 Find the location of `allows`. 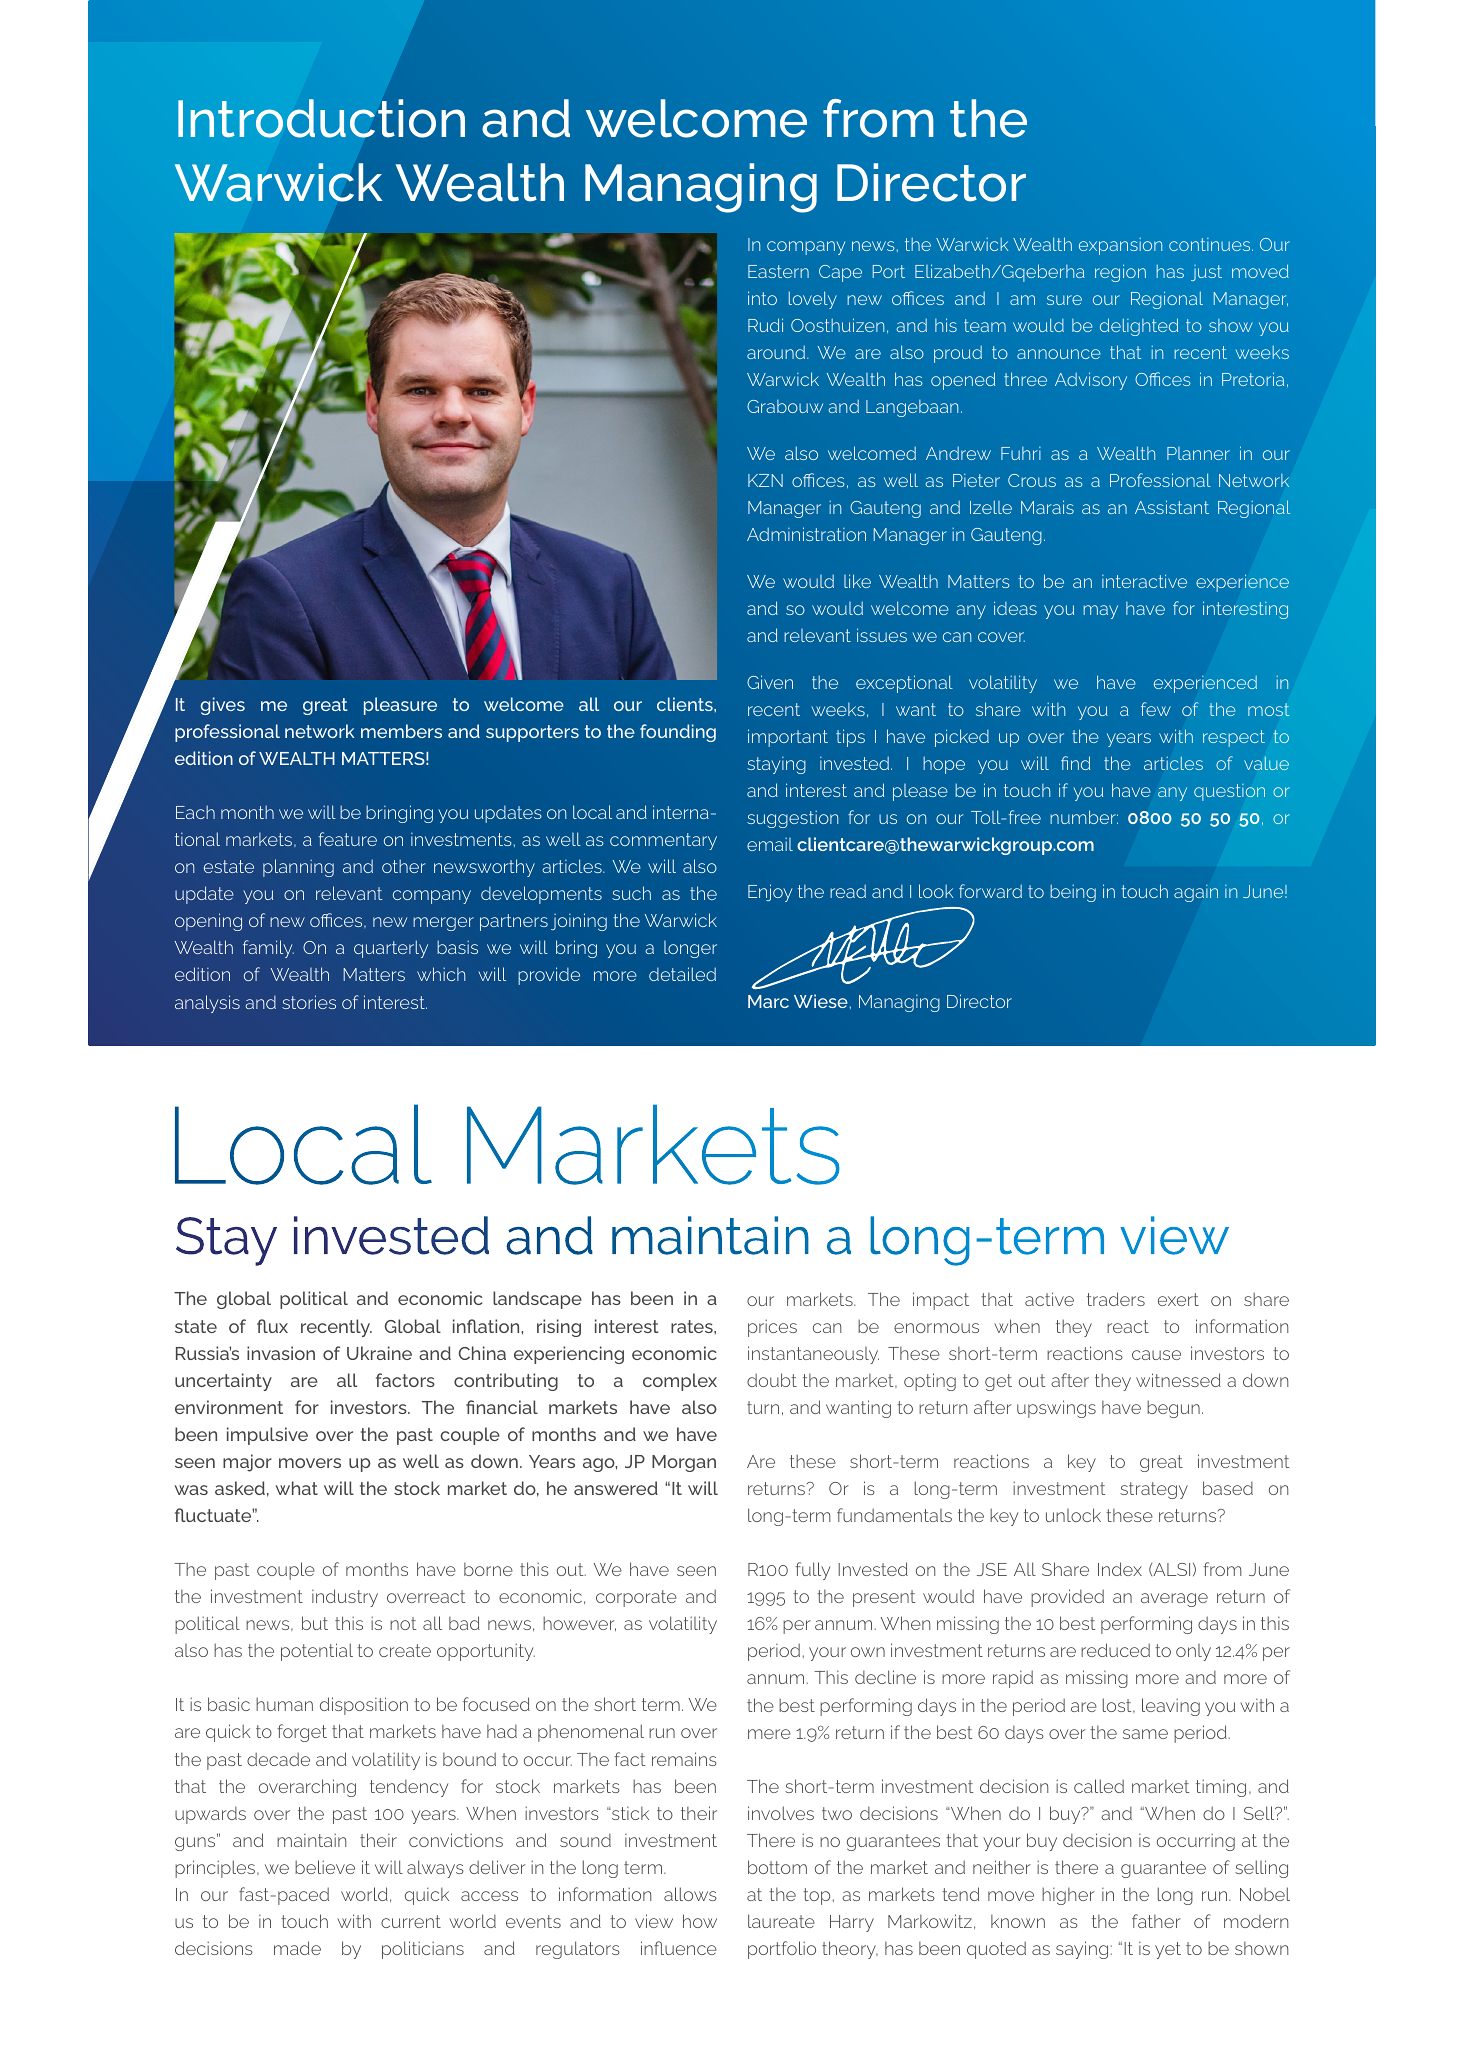

allows is located at coordinates (690, 1894).
